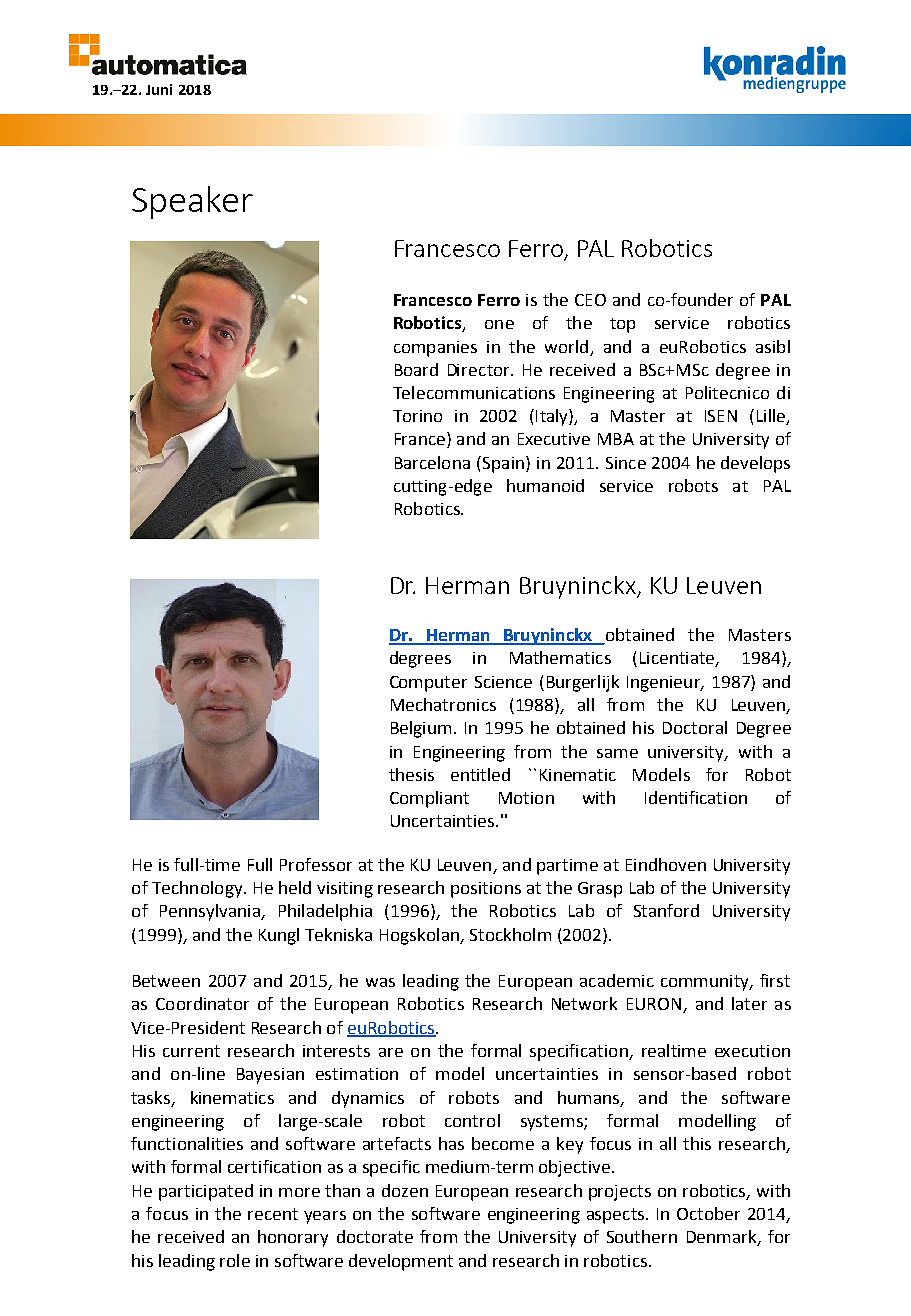 The image size is (911, 1316). I want to click on October, so click(708, 1213).
